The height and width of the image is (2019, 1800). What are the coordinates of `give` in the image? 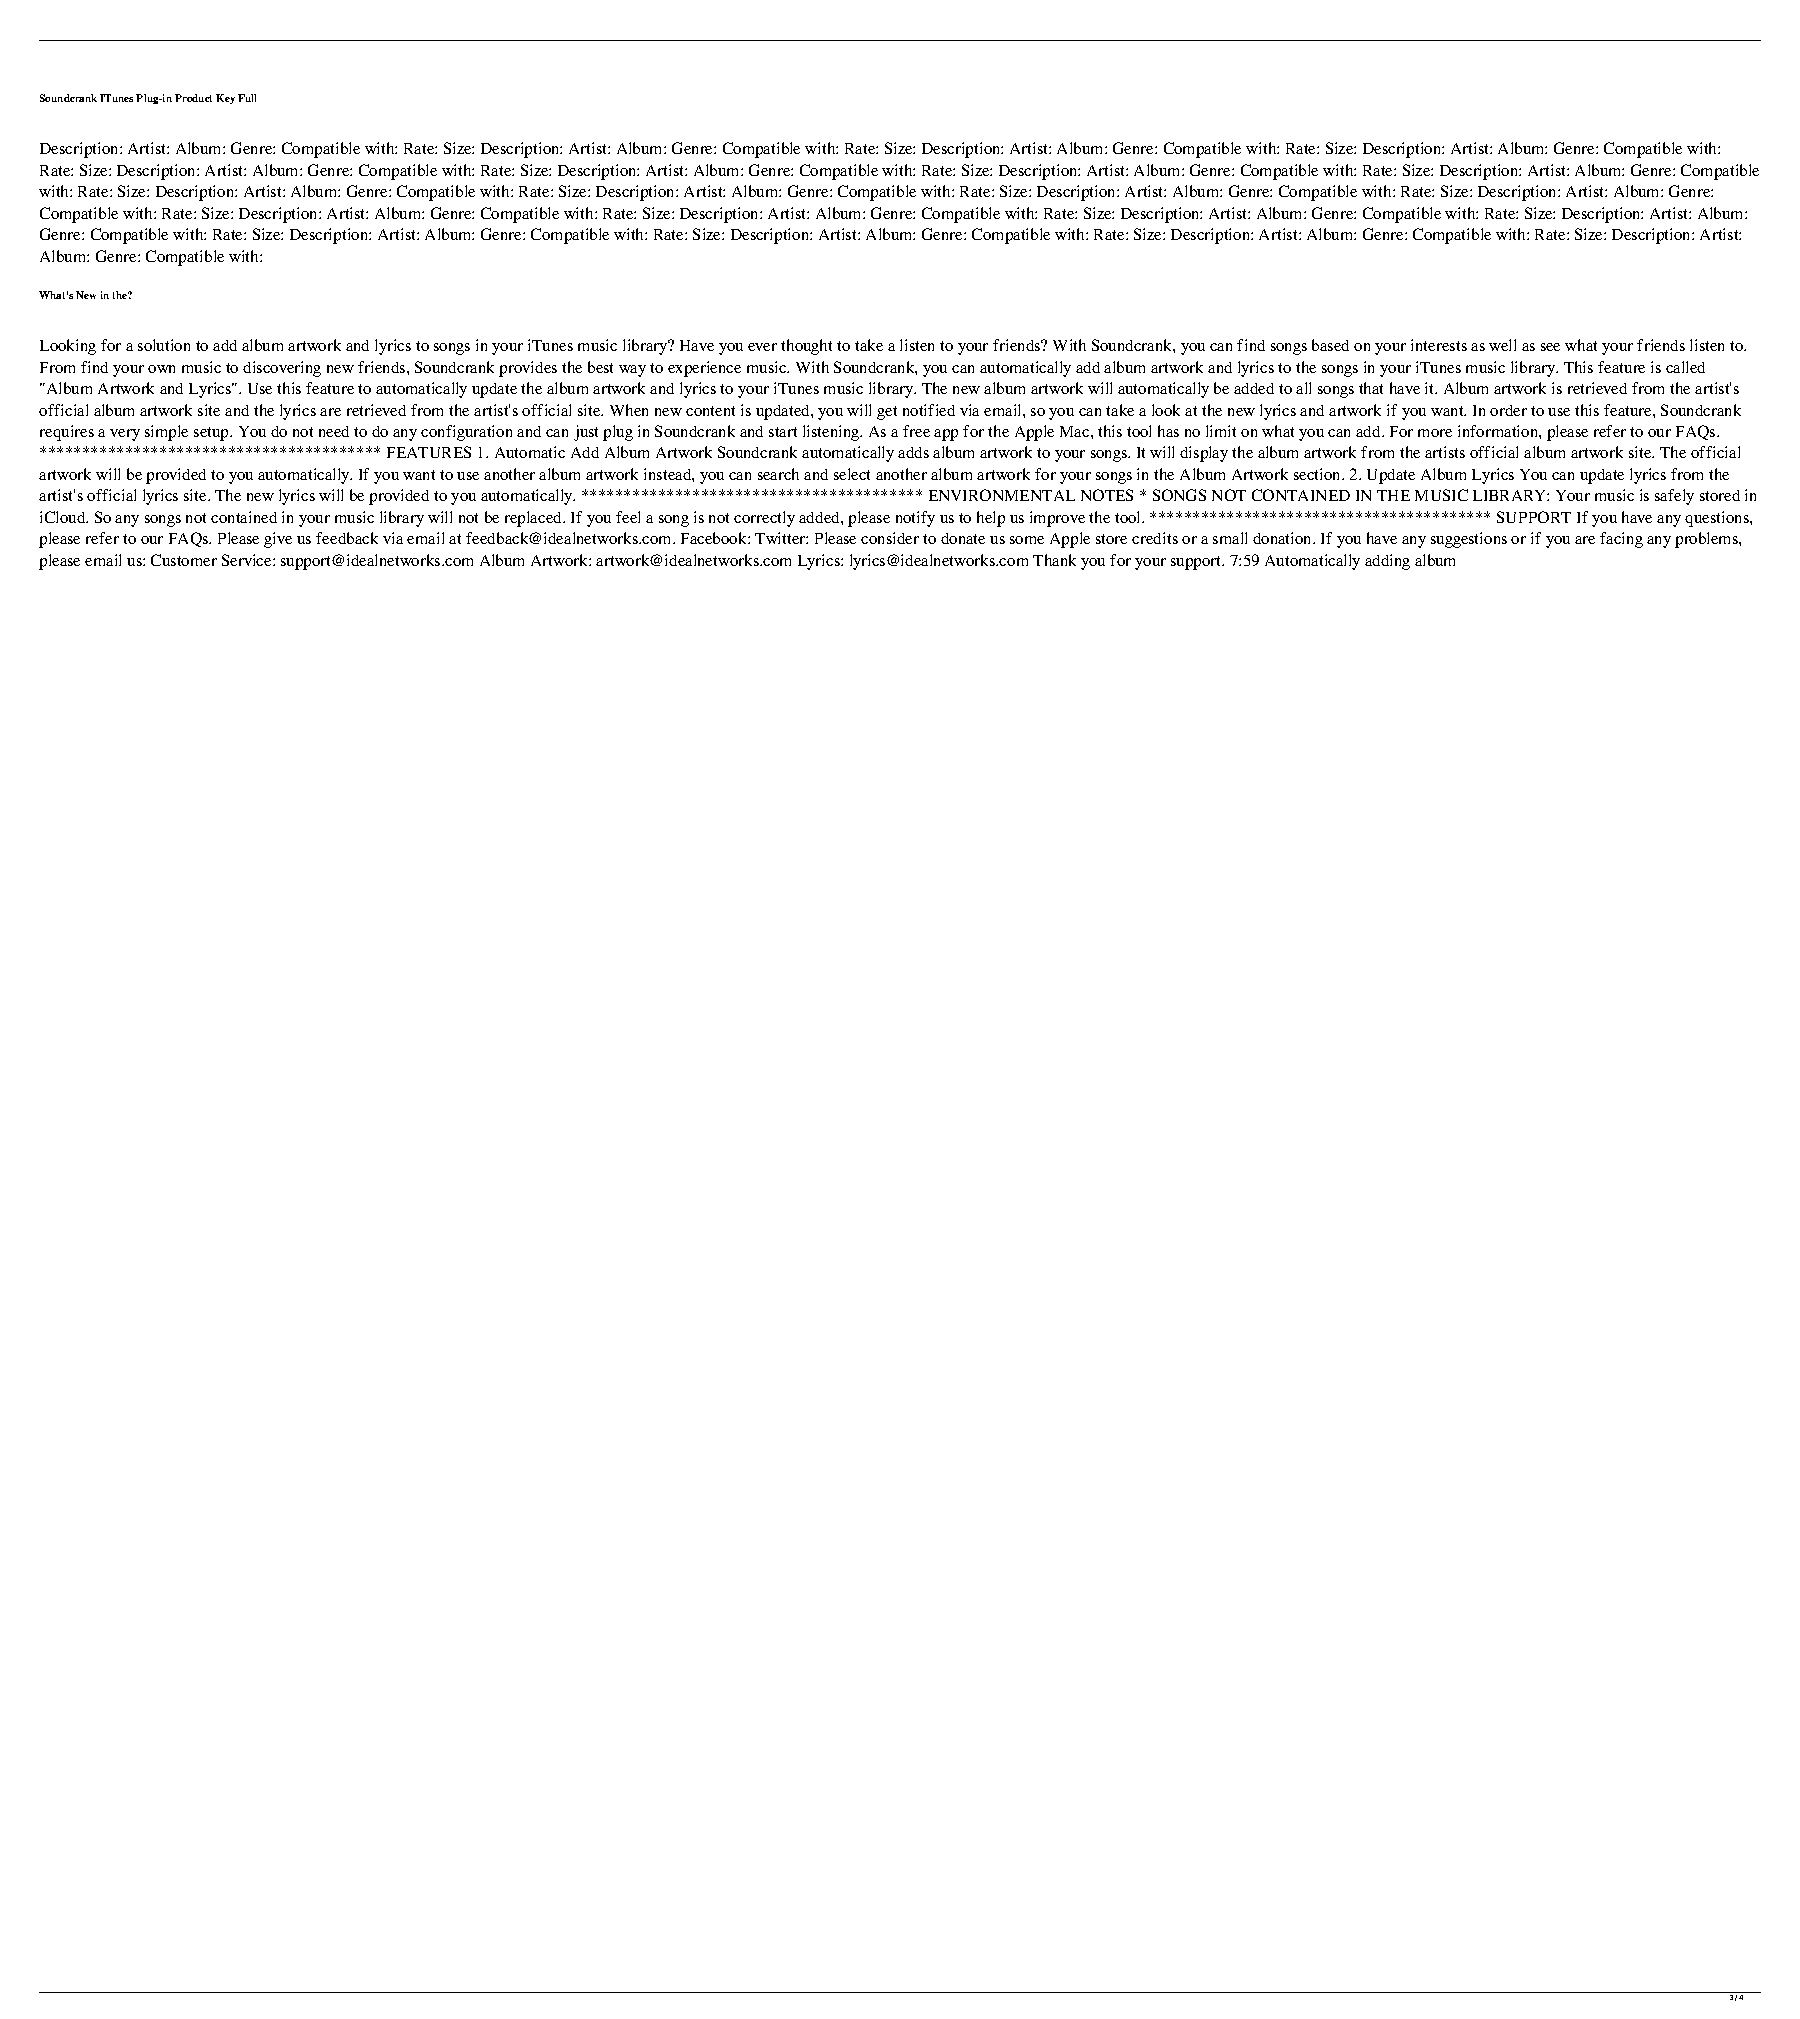 It's located at (278, 540).
